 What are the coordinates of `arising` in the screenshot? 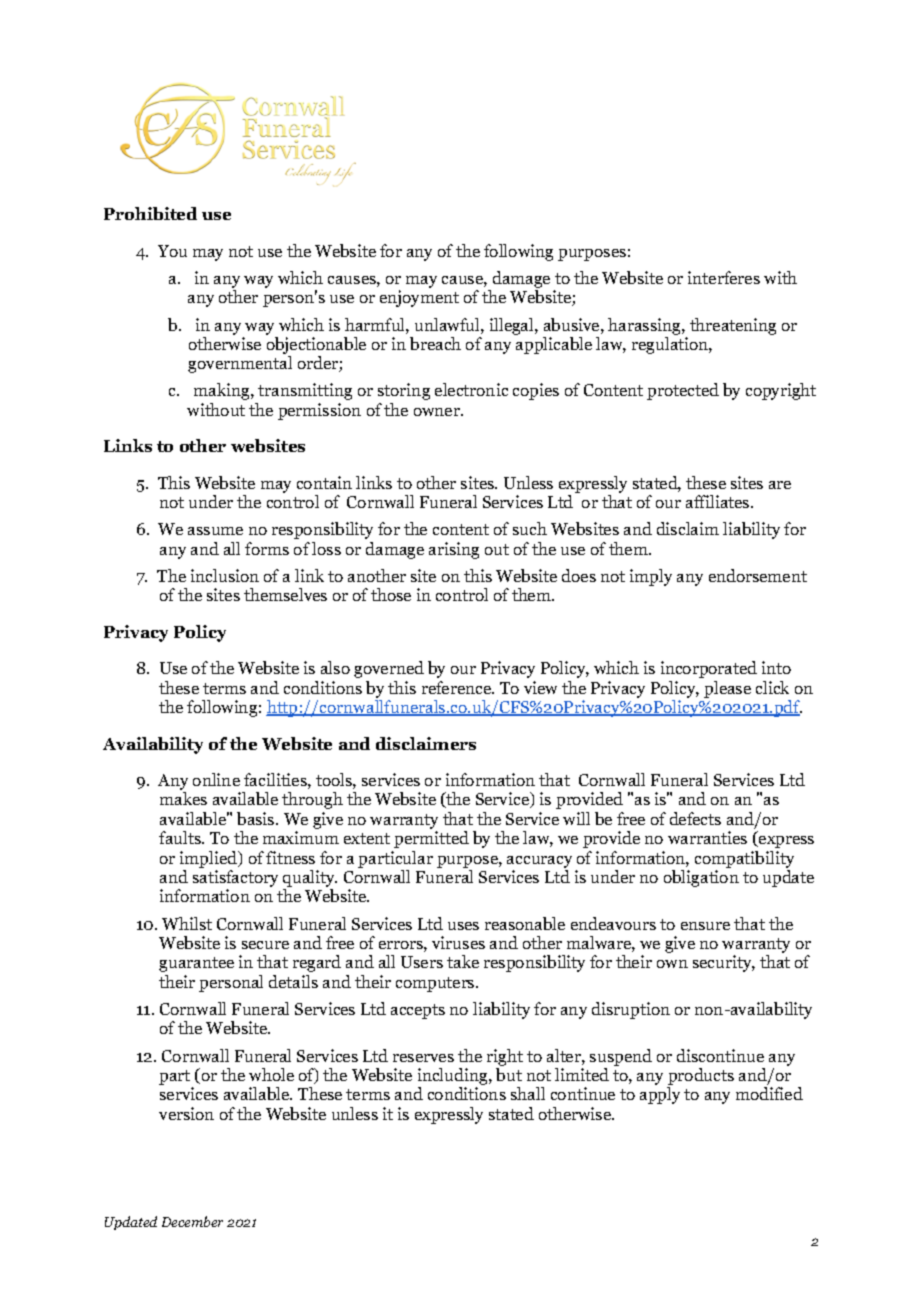 It's located at (454, 550).
